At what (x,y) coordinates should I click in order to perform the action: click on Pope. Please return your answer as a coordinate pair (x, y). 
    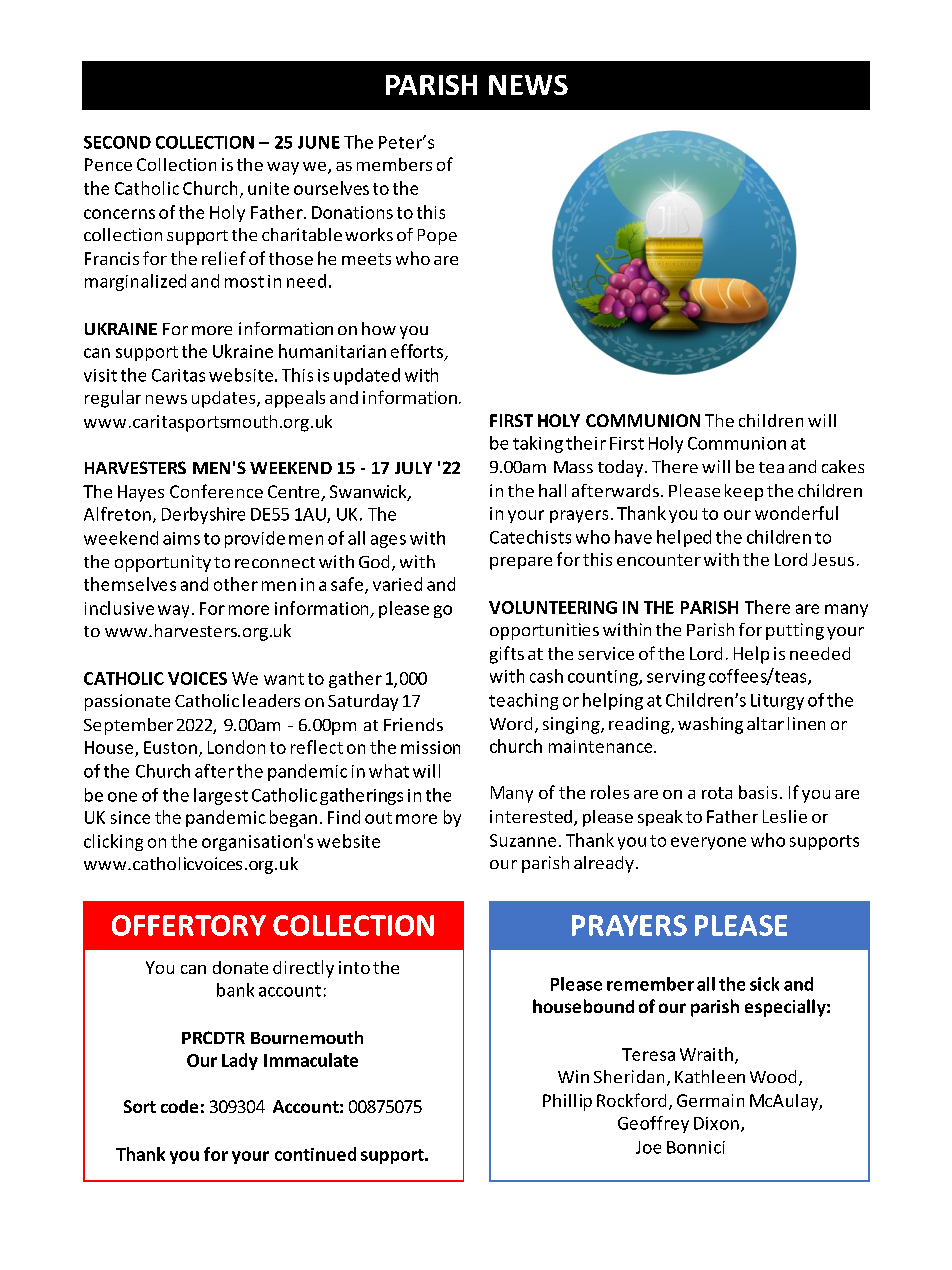
    Looking at the image, I should click on (437, 237).
